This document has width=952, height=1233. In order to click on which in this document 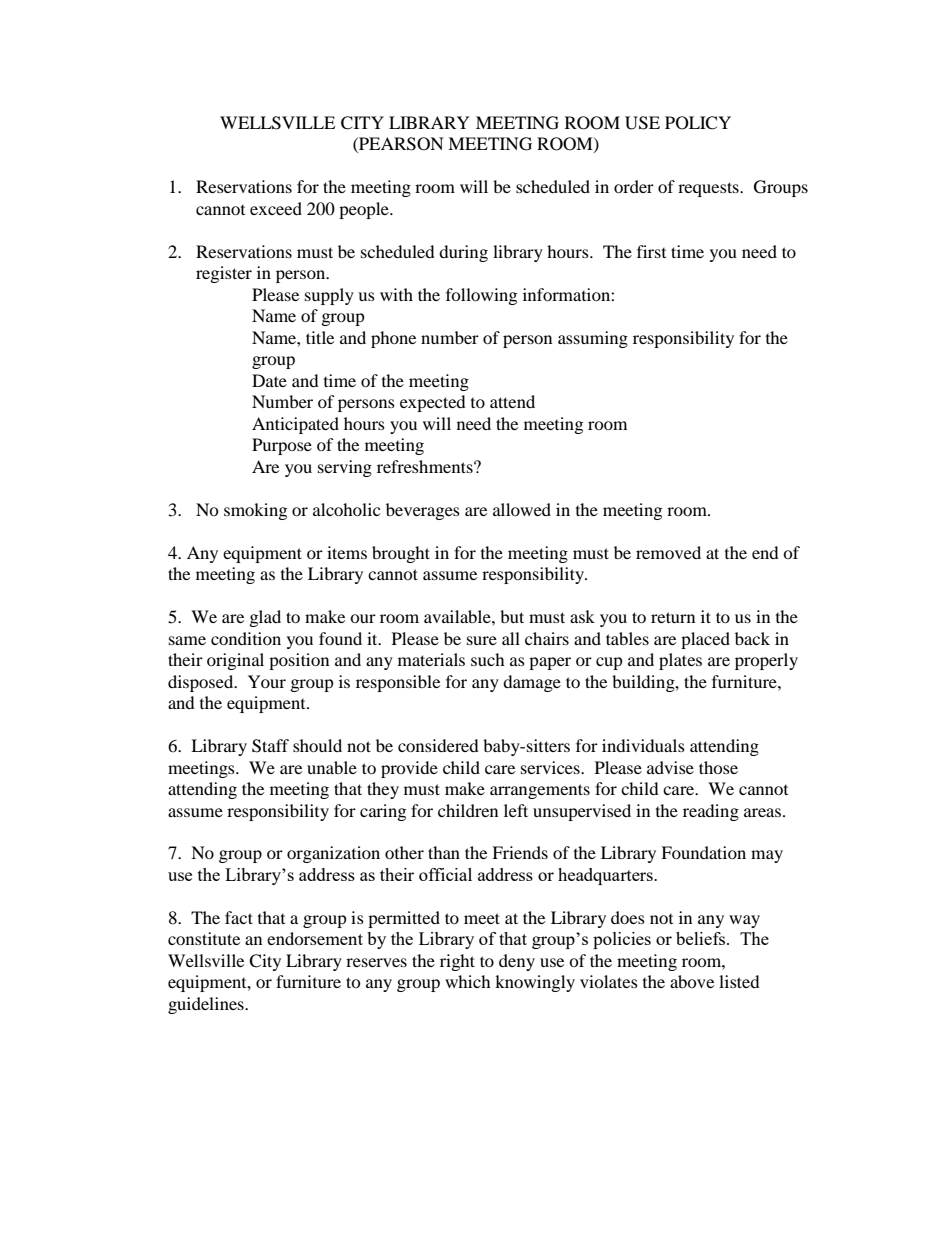, I will do `click(468, 981)`.
